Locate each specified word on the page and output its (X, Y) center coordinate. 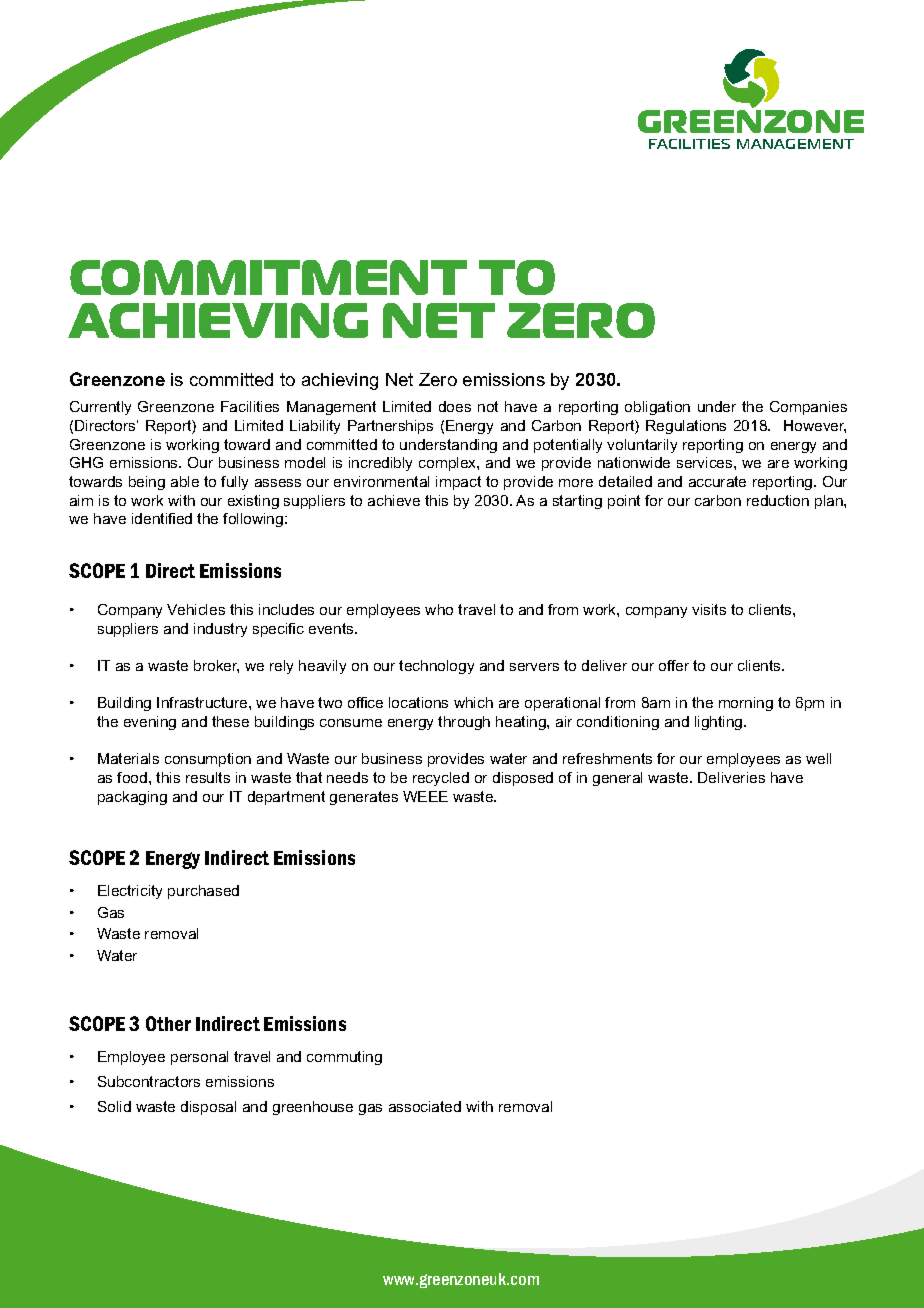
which (473, 702)
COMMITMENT (268, 277)
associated (425, 1106)
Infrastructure (203, 702)
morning (746, 704)
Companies (808, 408)
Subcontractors (149, 1081)
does (455, 406)
